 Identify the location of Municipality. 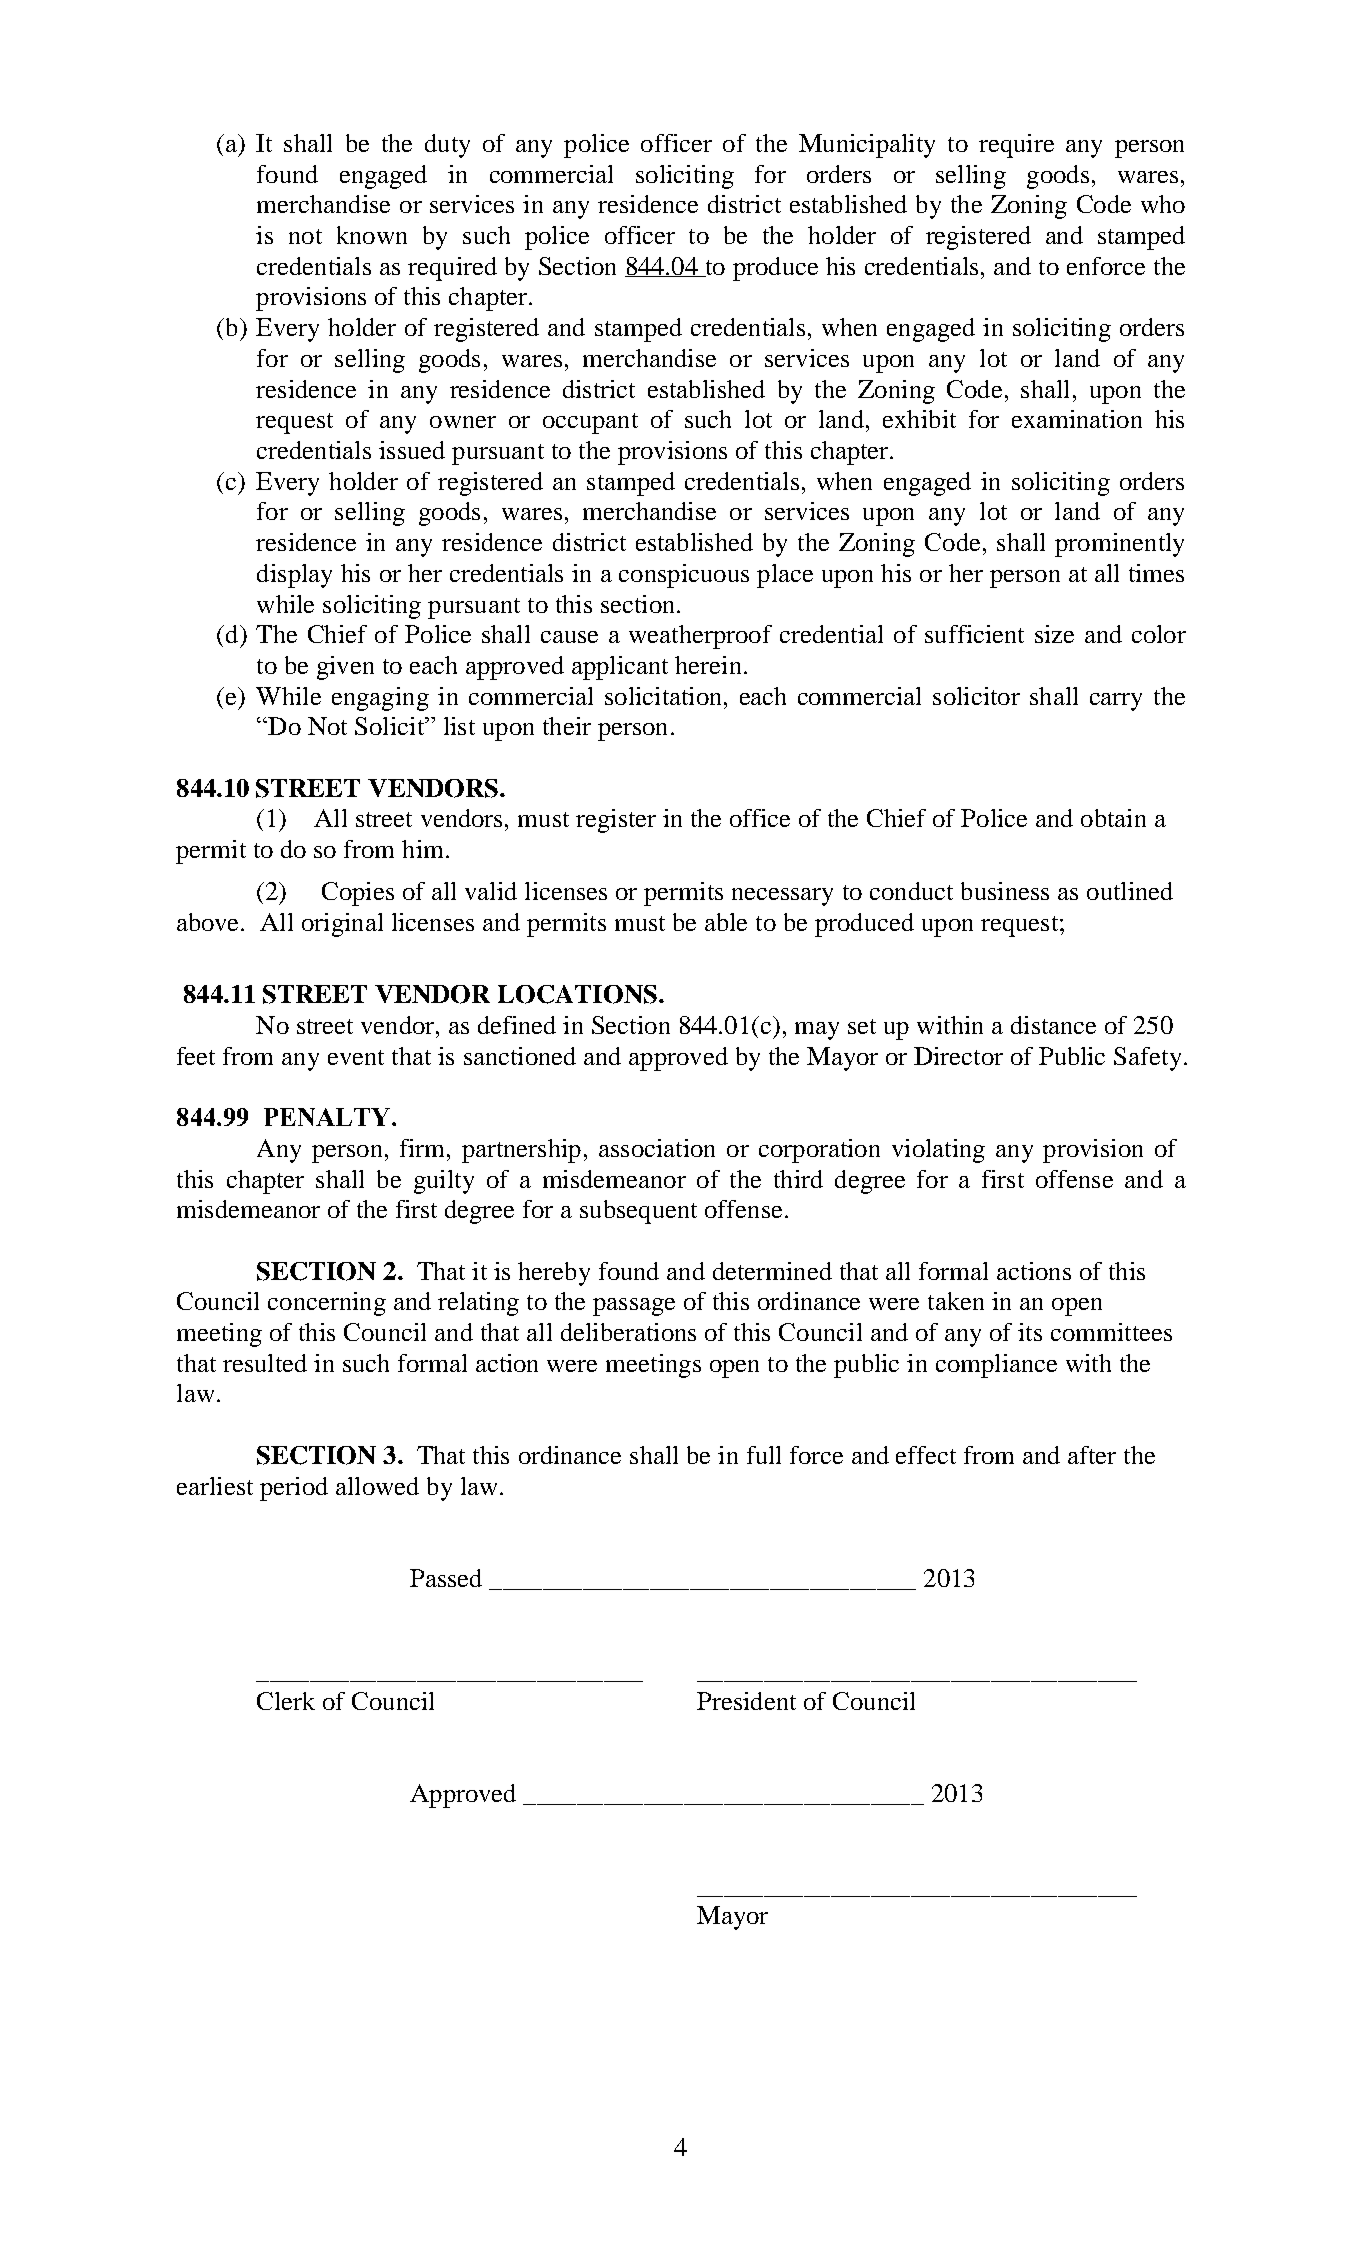
(867, 146).
